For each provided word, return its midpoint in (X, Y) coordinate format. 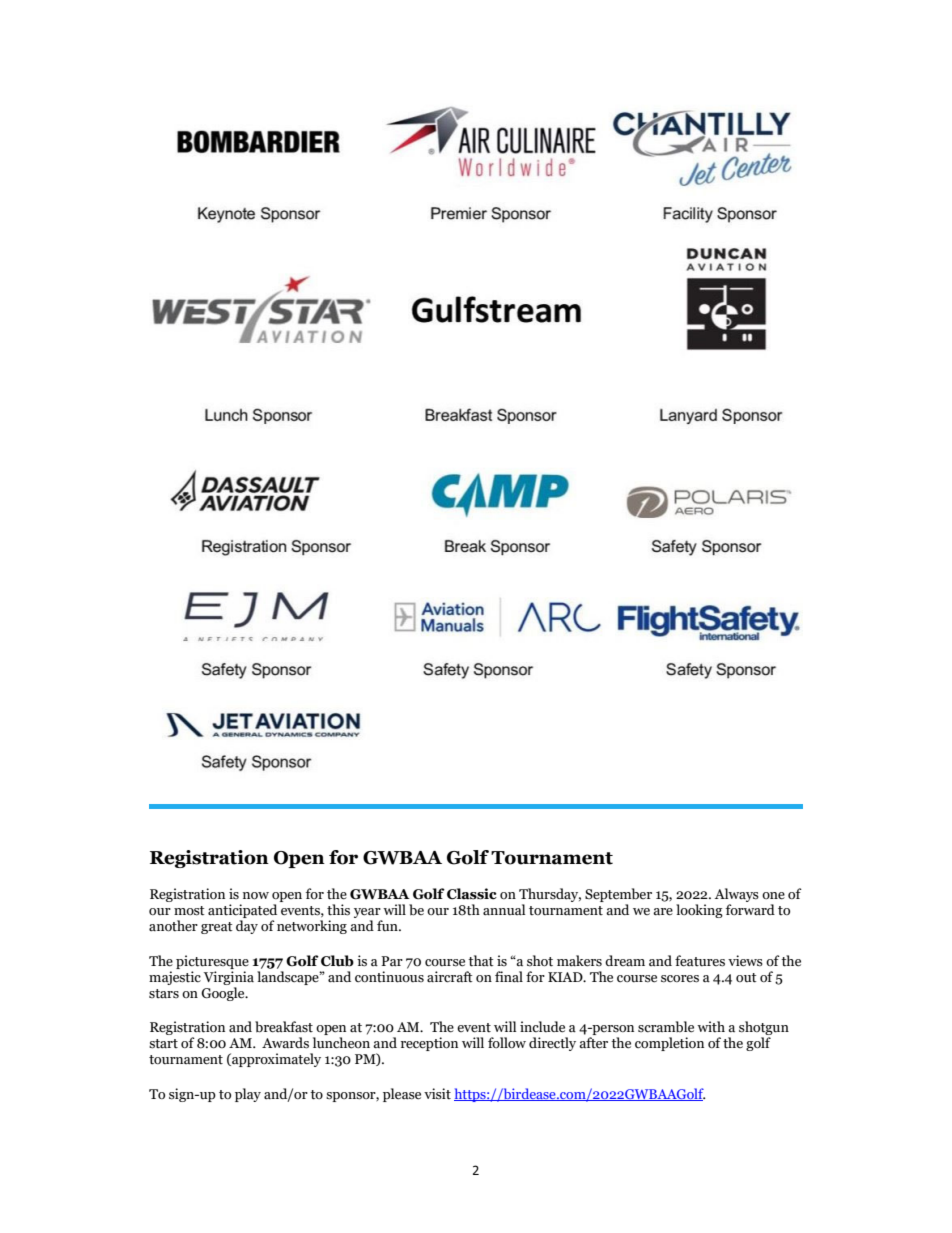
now (256, 896)
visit (437, 1094)
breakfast (284, 1027)
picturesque (212, 962)
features (700, 961)
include (542, 1027)
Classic (472, 894)
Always (737, 896)
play (248, 1095)
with (711, 1026)
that (481, 961)
